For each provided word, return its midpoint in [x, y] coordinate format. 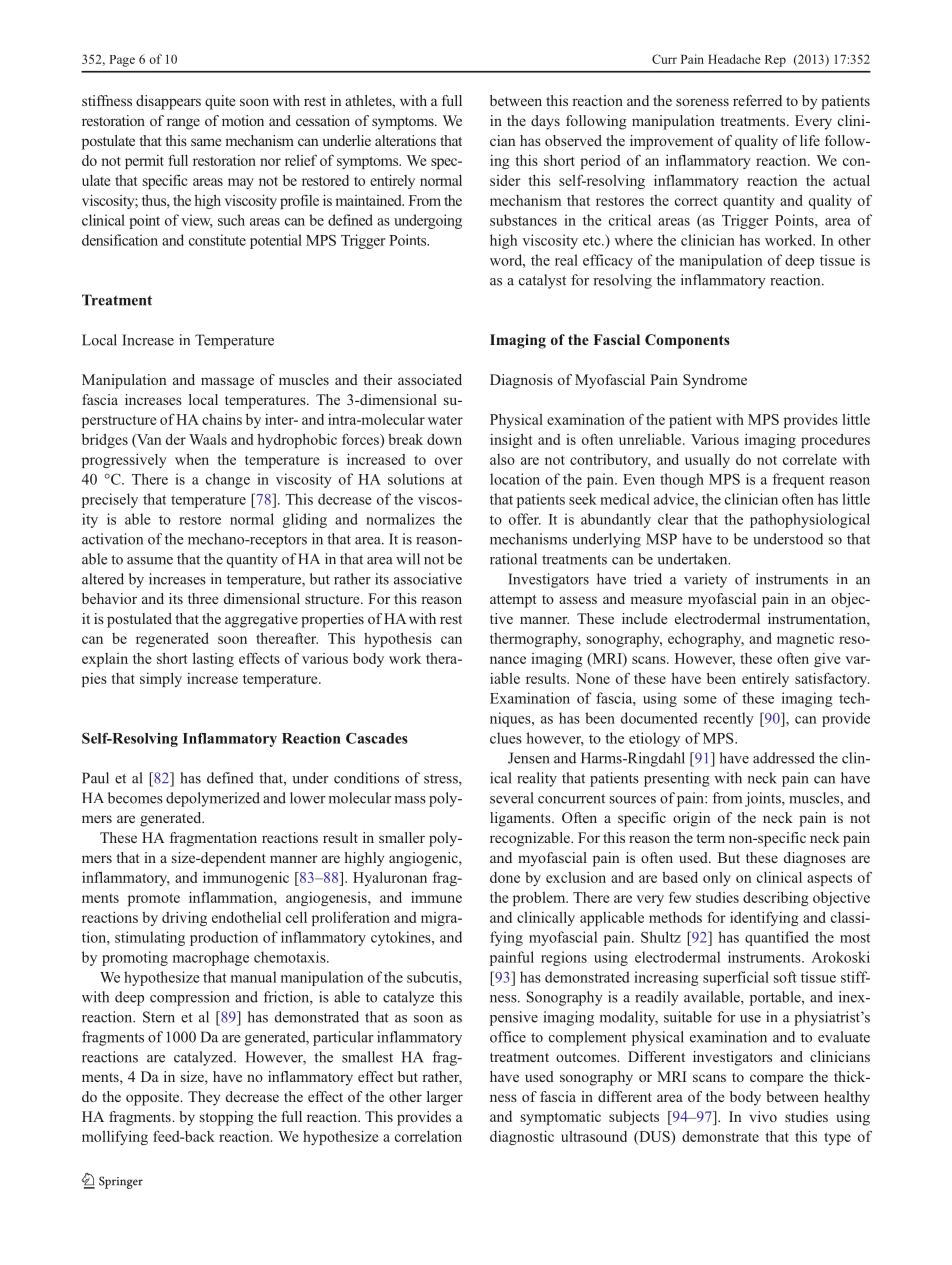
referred [757, 100]
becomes [135, 798]
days [545, 122]
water [445, 420]
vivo [763, 1116]
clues [506, 738]
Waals [208, 439]
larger [445, 1098]
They [204, 1098]
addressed [784, 758]
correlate [810, 459]
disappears [168, 102]
